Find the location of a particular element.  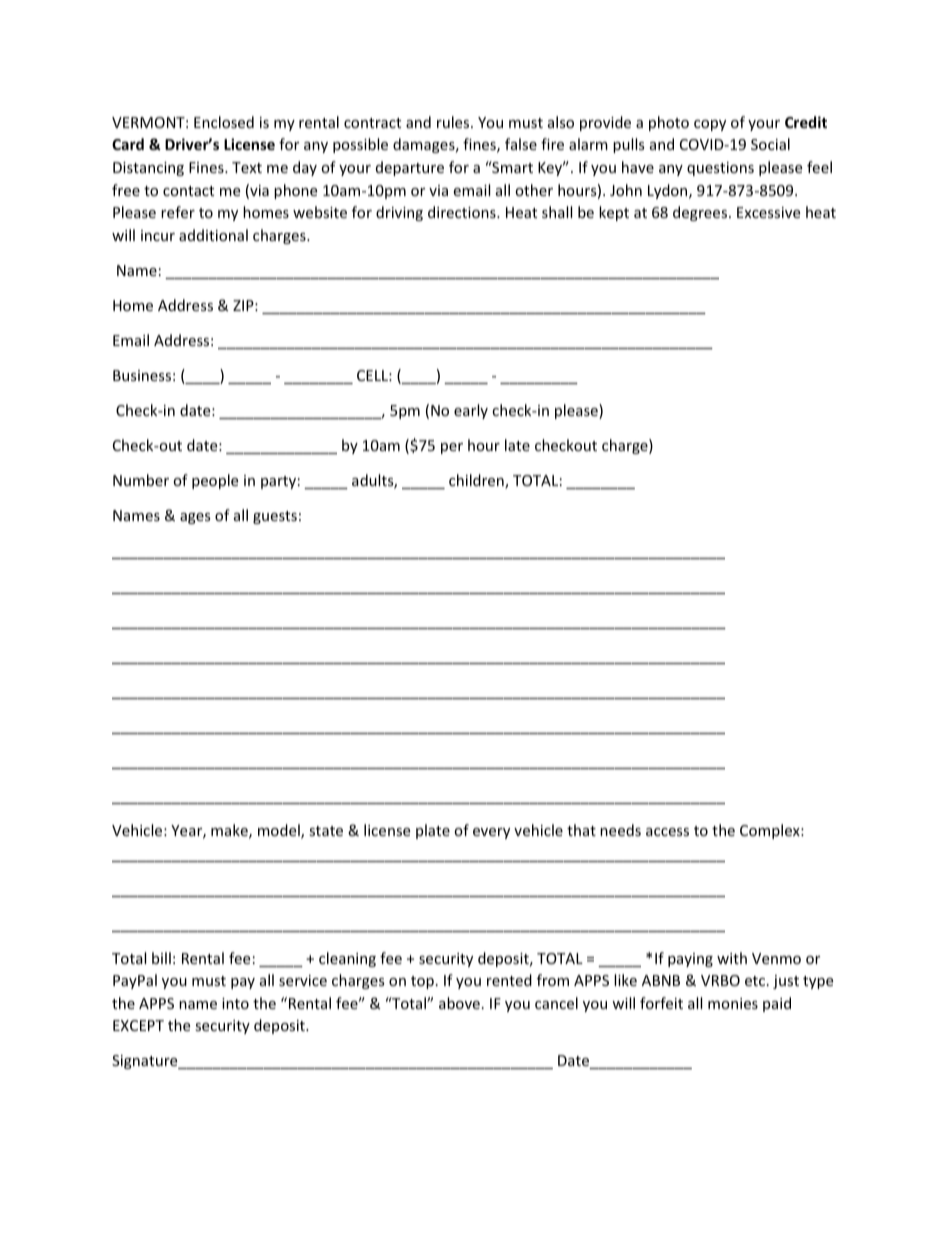

early is located at coordinates (471, 411).
